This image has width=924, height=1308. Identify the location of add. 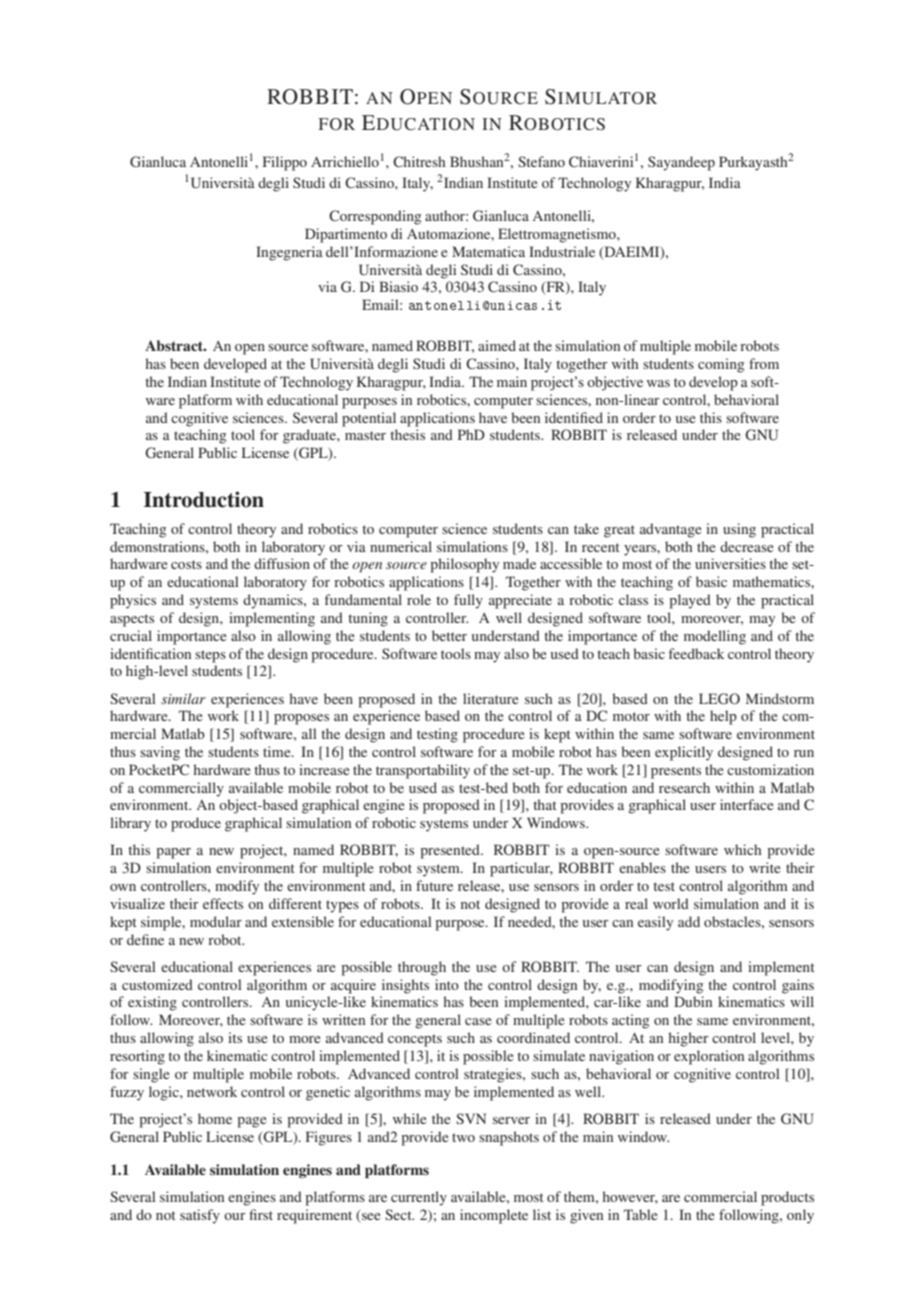
(689, 921).
